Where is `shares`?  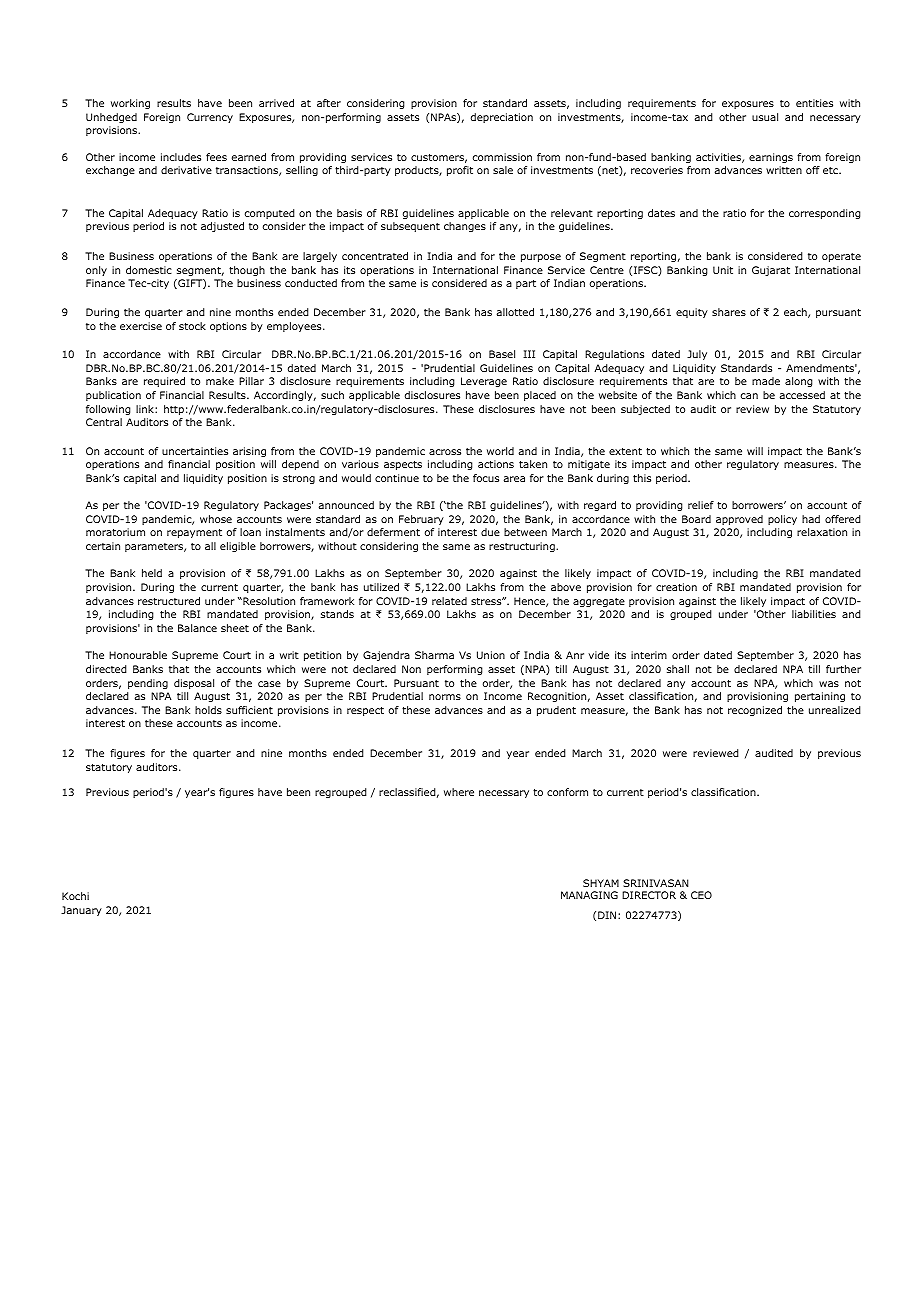
shares is located at coordinates (729, 312).
